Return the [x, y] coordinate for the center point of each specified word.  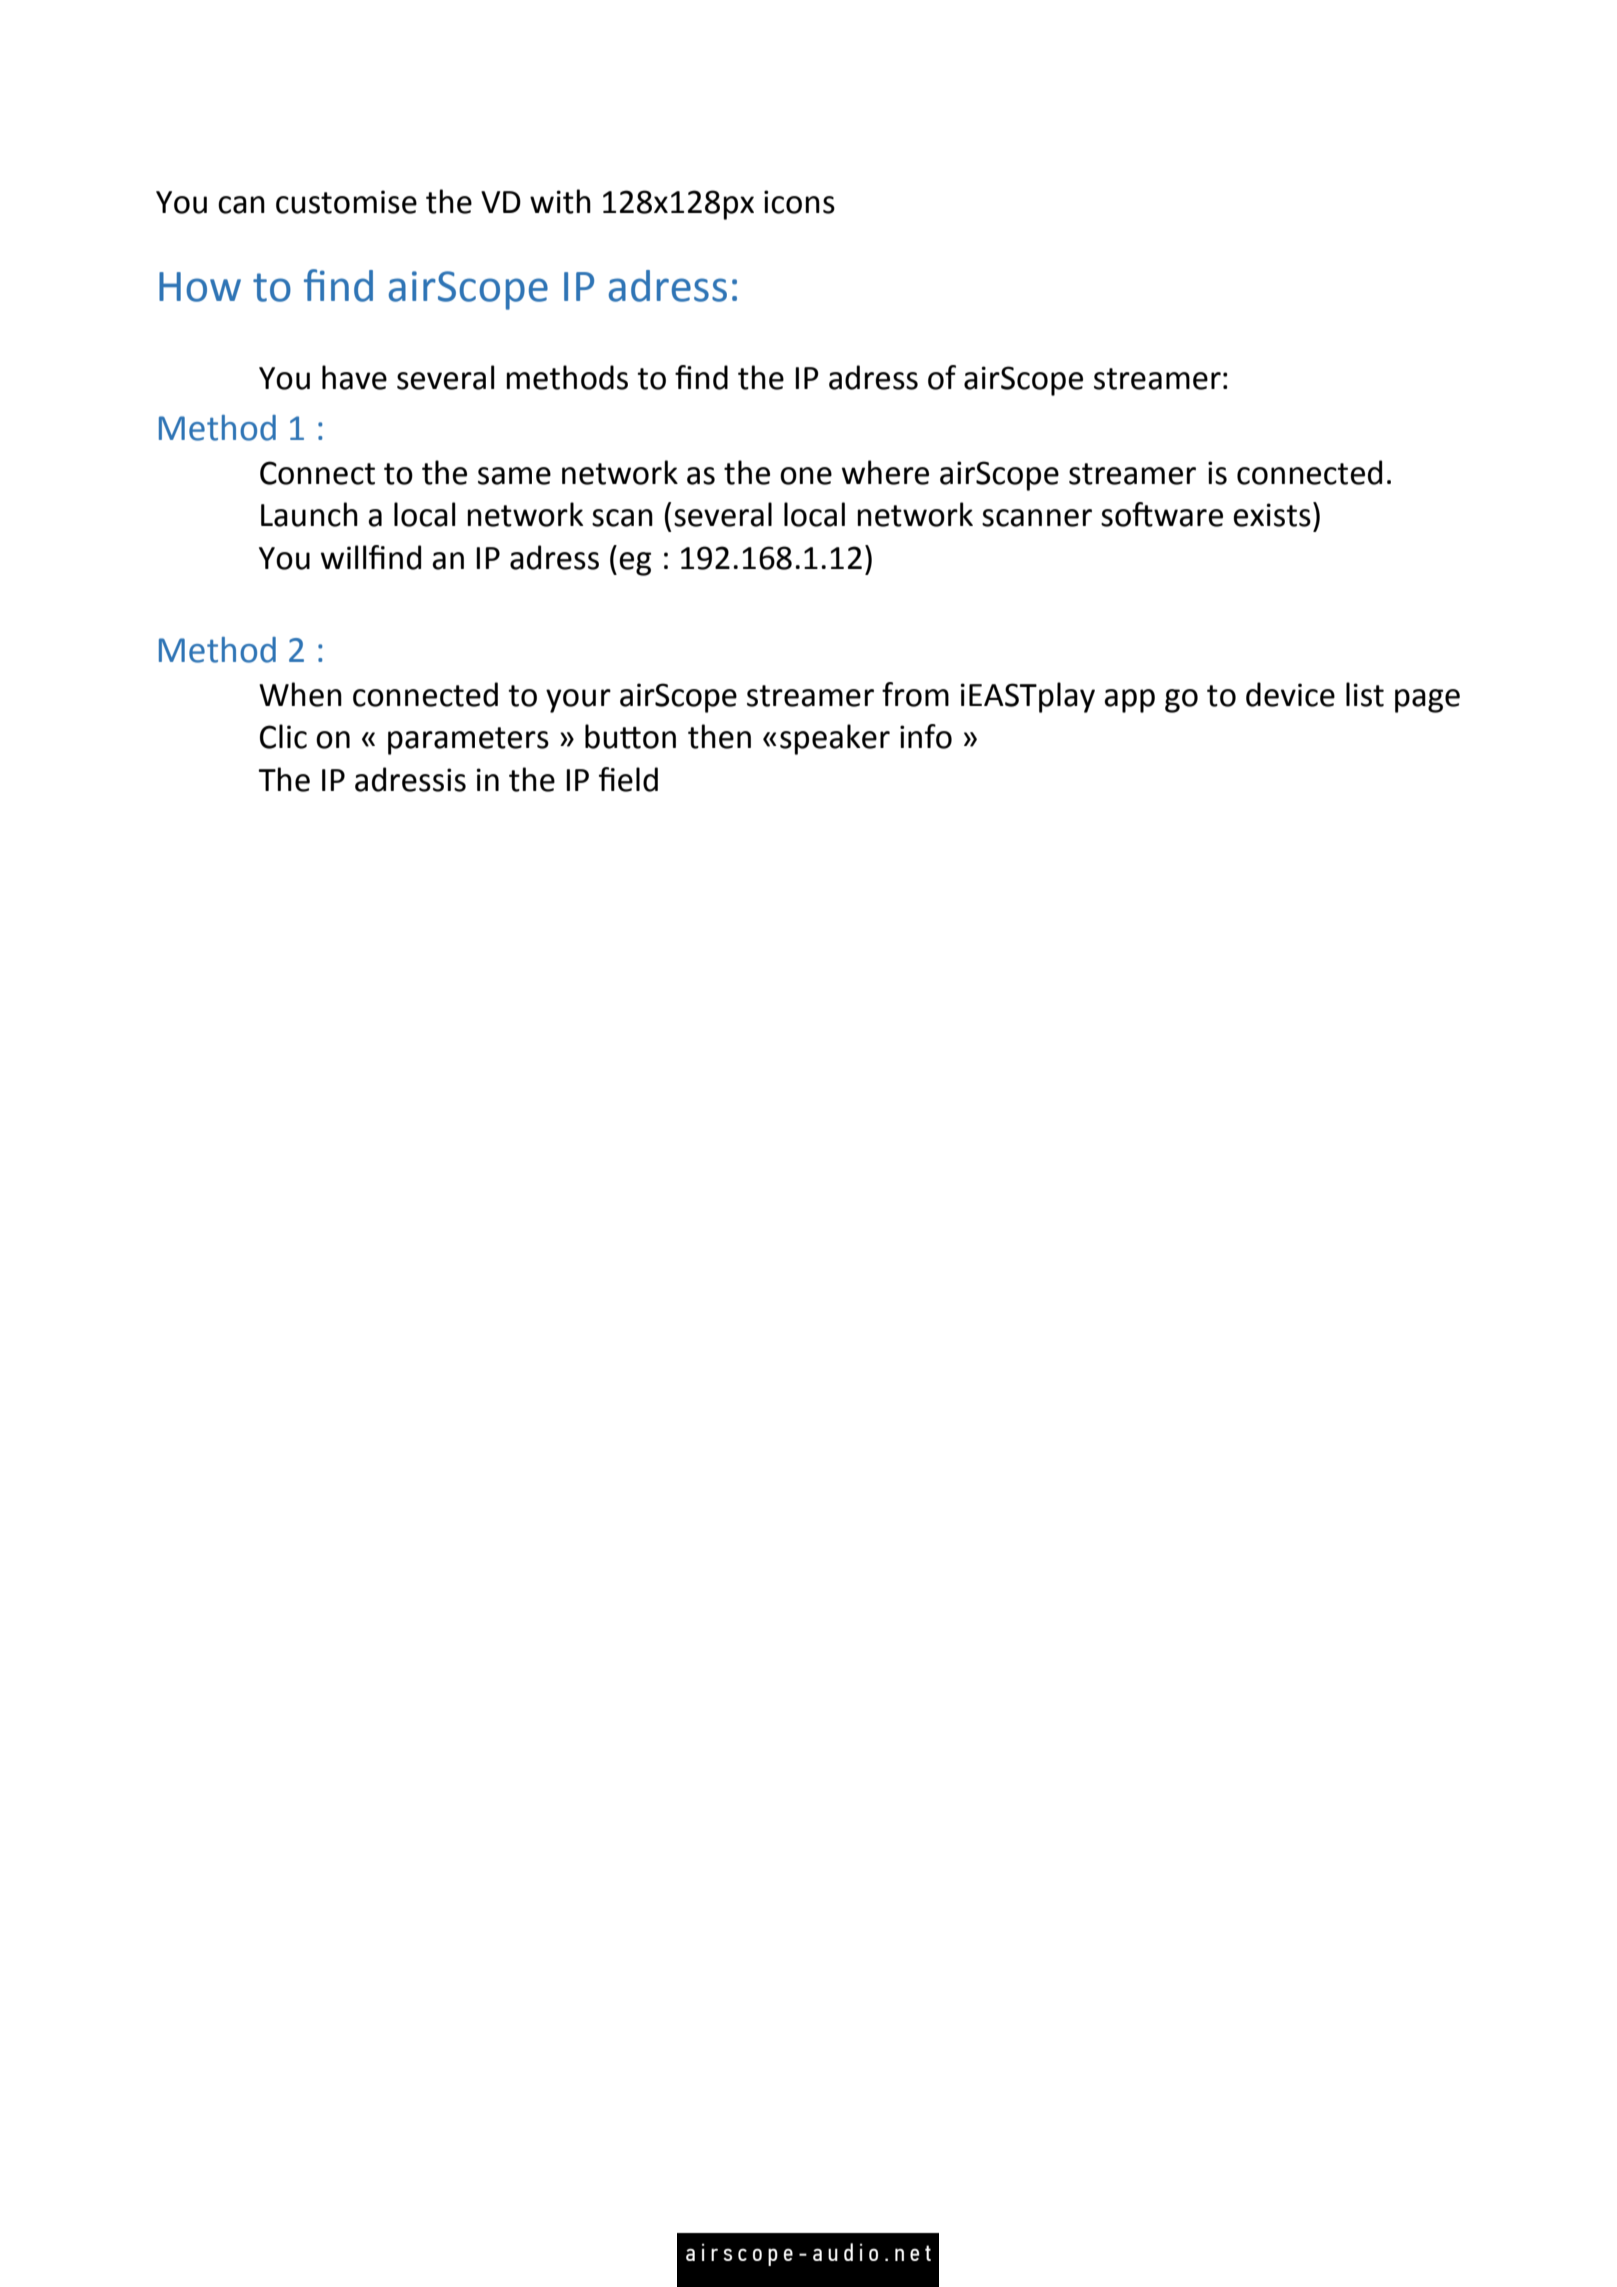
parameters [468, 741]
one [806, 476]
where [885, 472]
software [1162, 514]
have [354, 377]
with [560, 201]
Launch [309, 514]
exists [1272, 515]
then [719, 736]
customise [346, 202]
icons [799, 202]
